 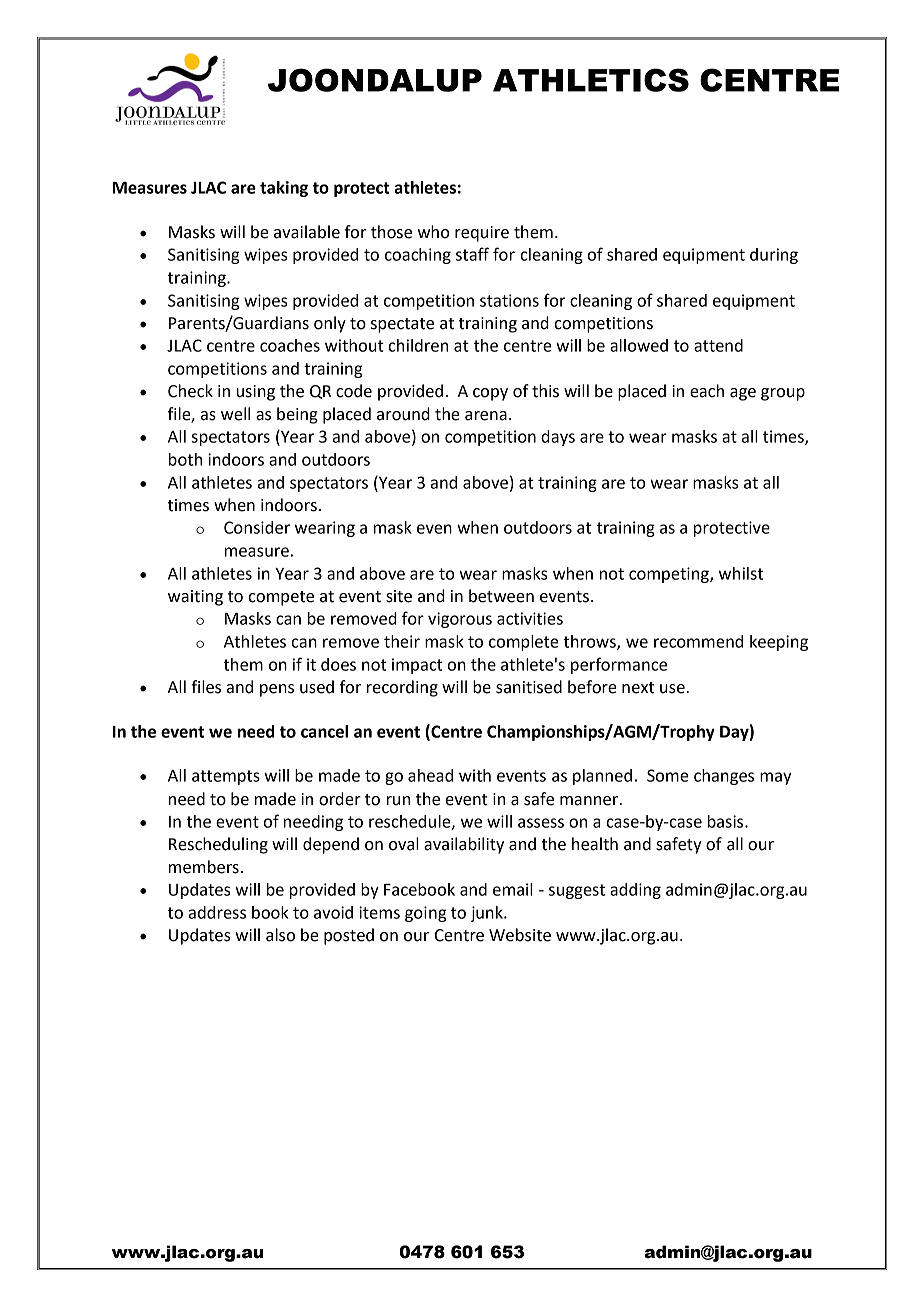 I want to click on recommend, so click(x=698, y=641).
